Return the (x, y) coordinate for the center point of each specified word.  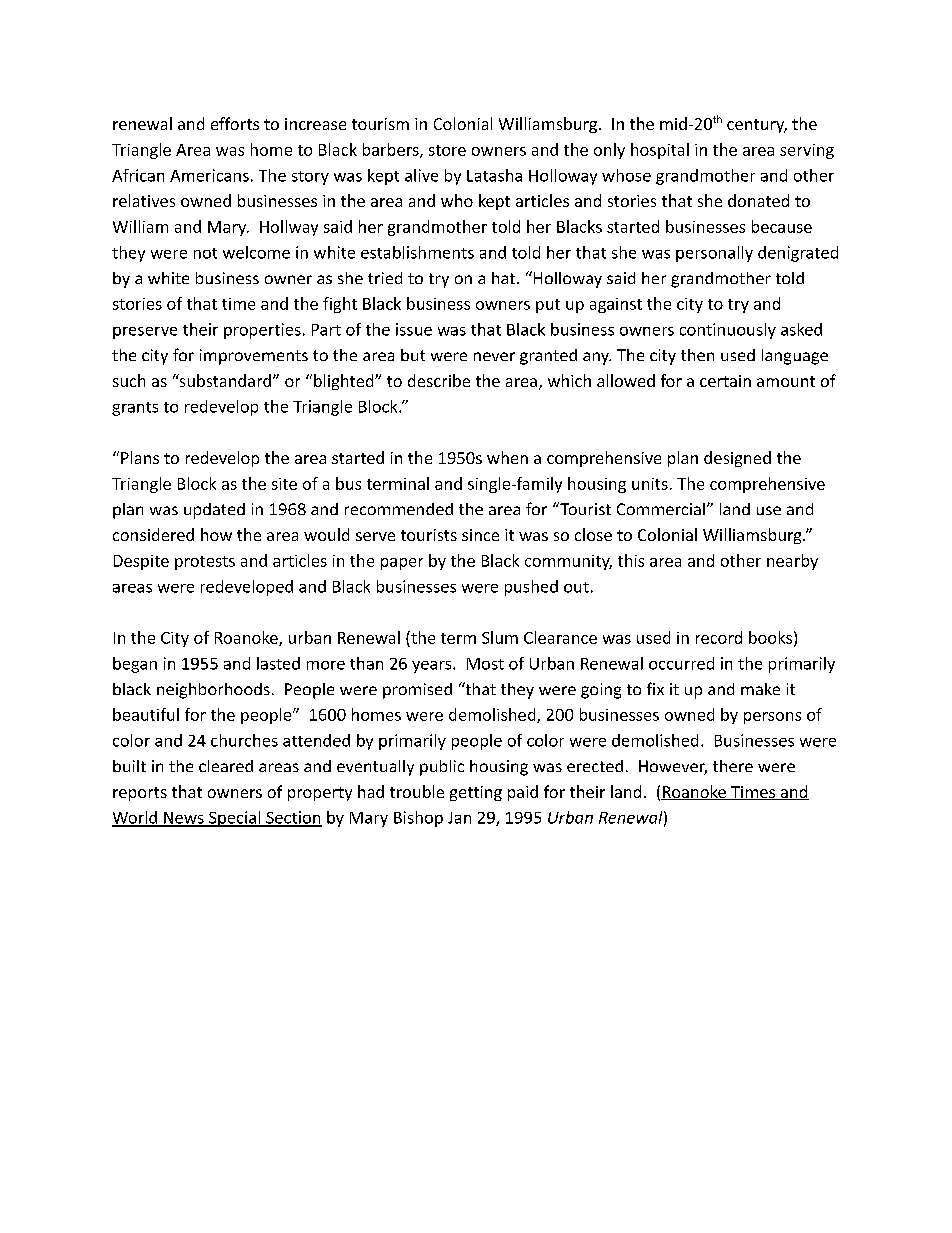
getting (476, 793)
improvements (254, 357)
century (757, 126)
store (447, 150)
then (697, 355)
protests (205, 563)
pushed (531, 588)
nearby (792, 562)
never (494, 356)
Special (235, 819)
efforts (235, 123)
